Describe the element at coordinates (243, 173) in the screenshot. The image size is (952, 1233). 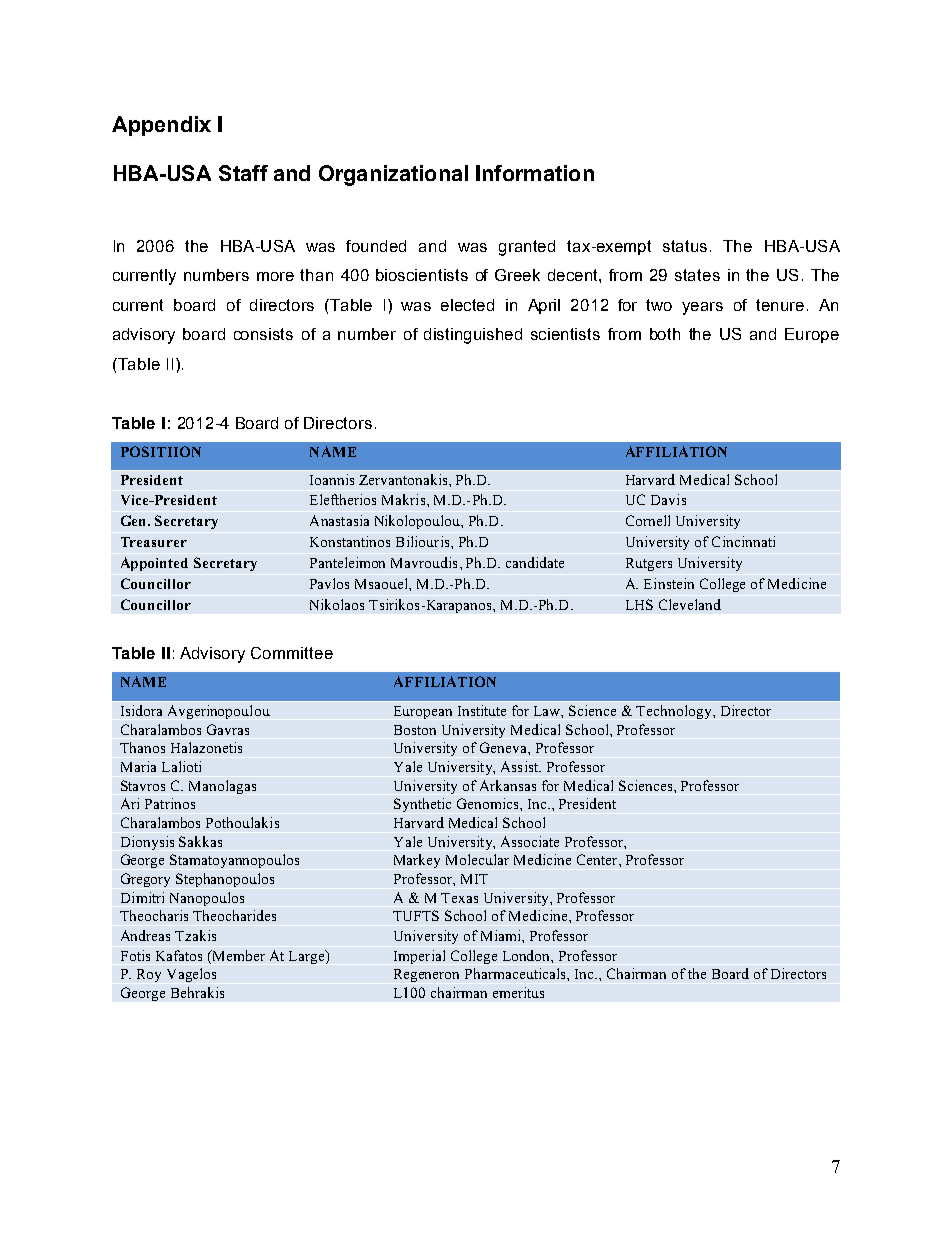
I see `Staff` at that location.
